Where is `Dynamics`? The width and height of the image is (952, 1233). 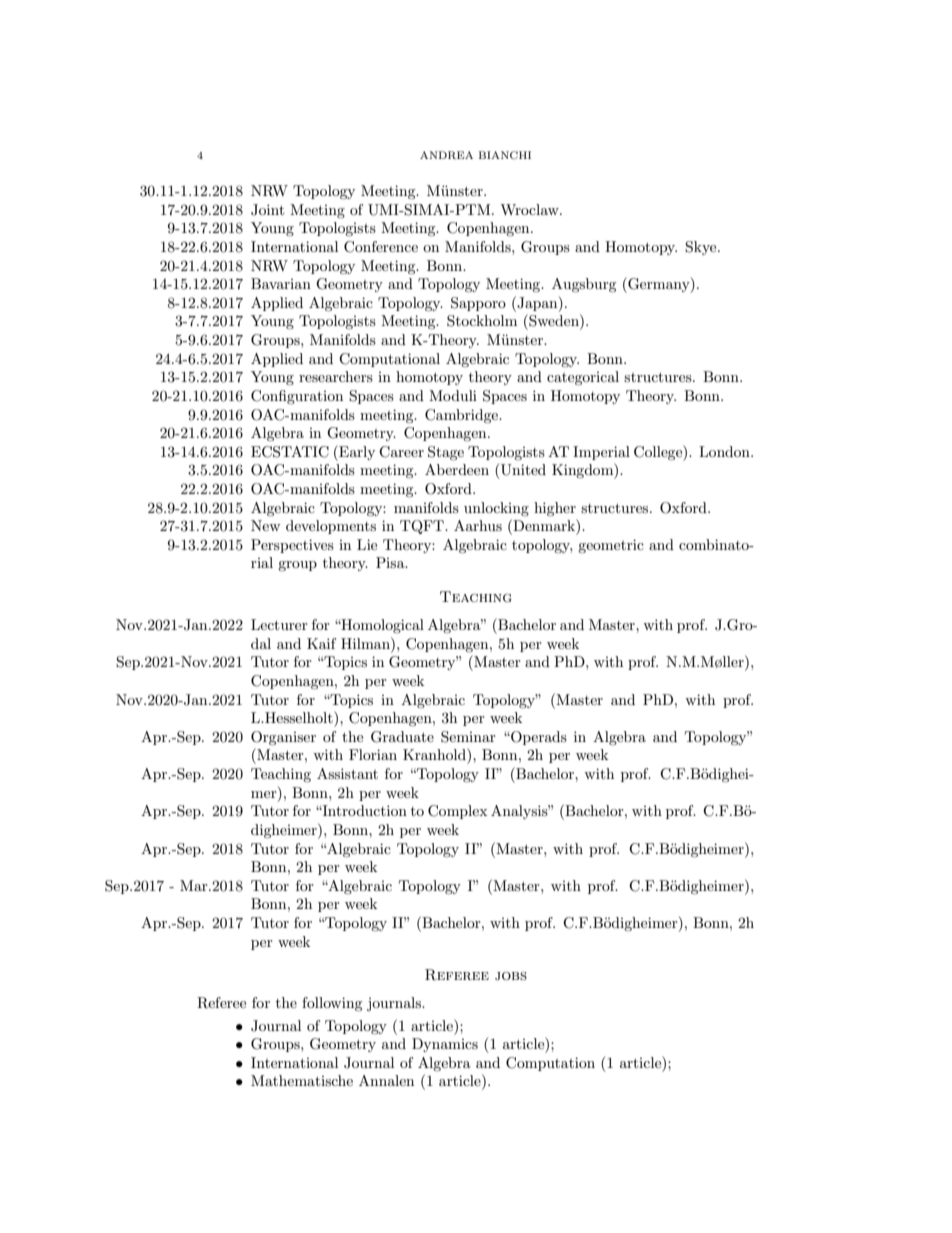
Dynamics is located at coordinates (445, 1045).
